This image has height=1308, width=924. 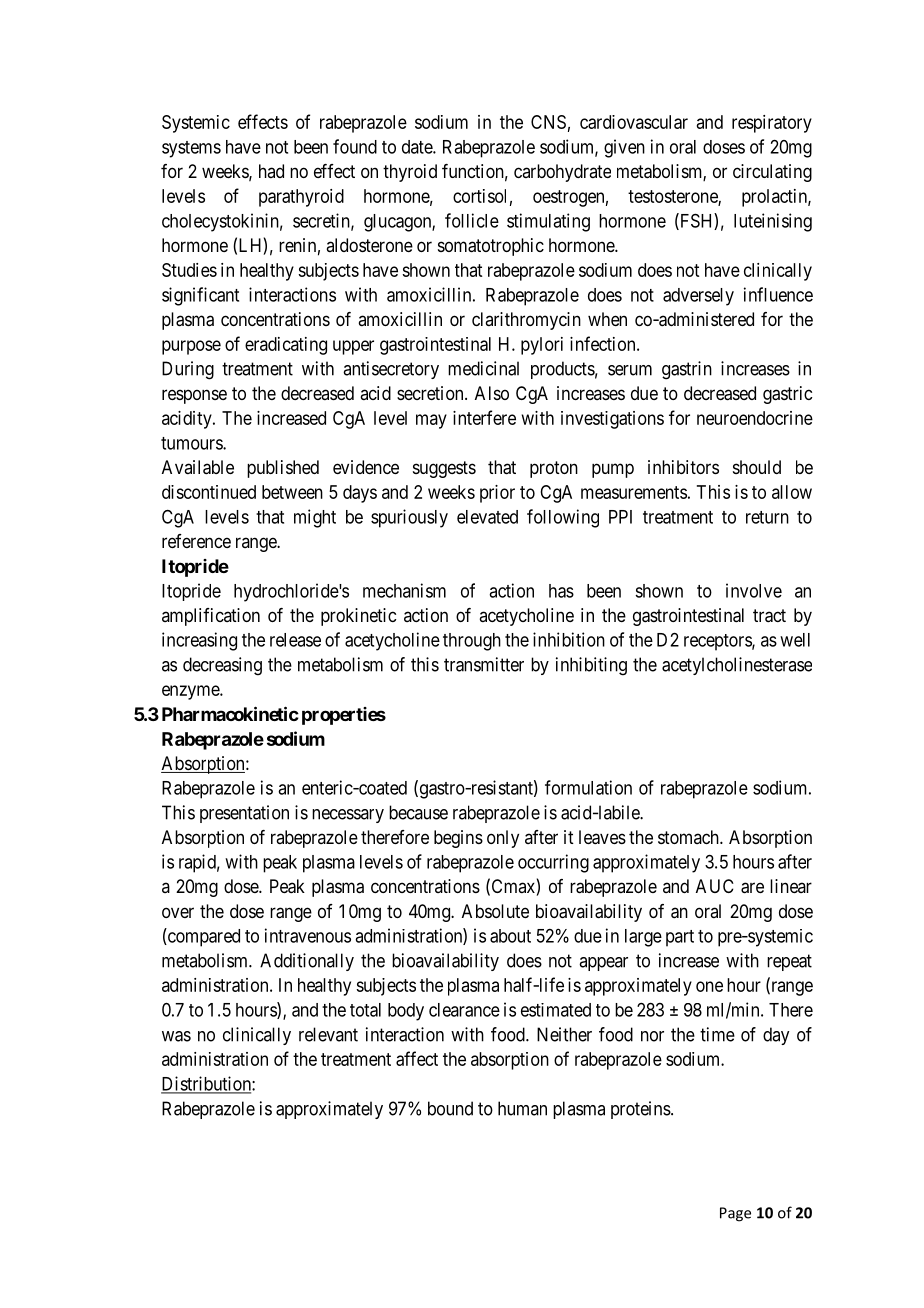 I want to click on date, so click(x=418, y=147).
